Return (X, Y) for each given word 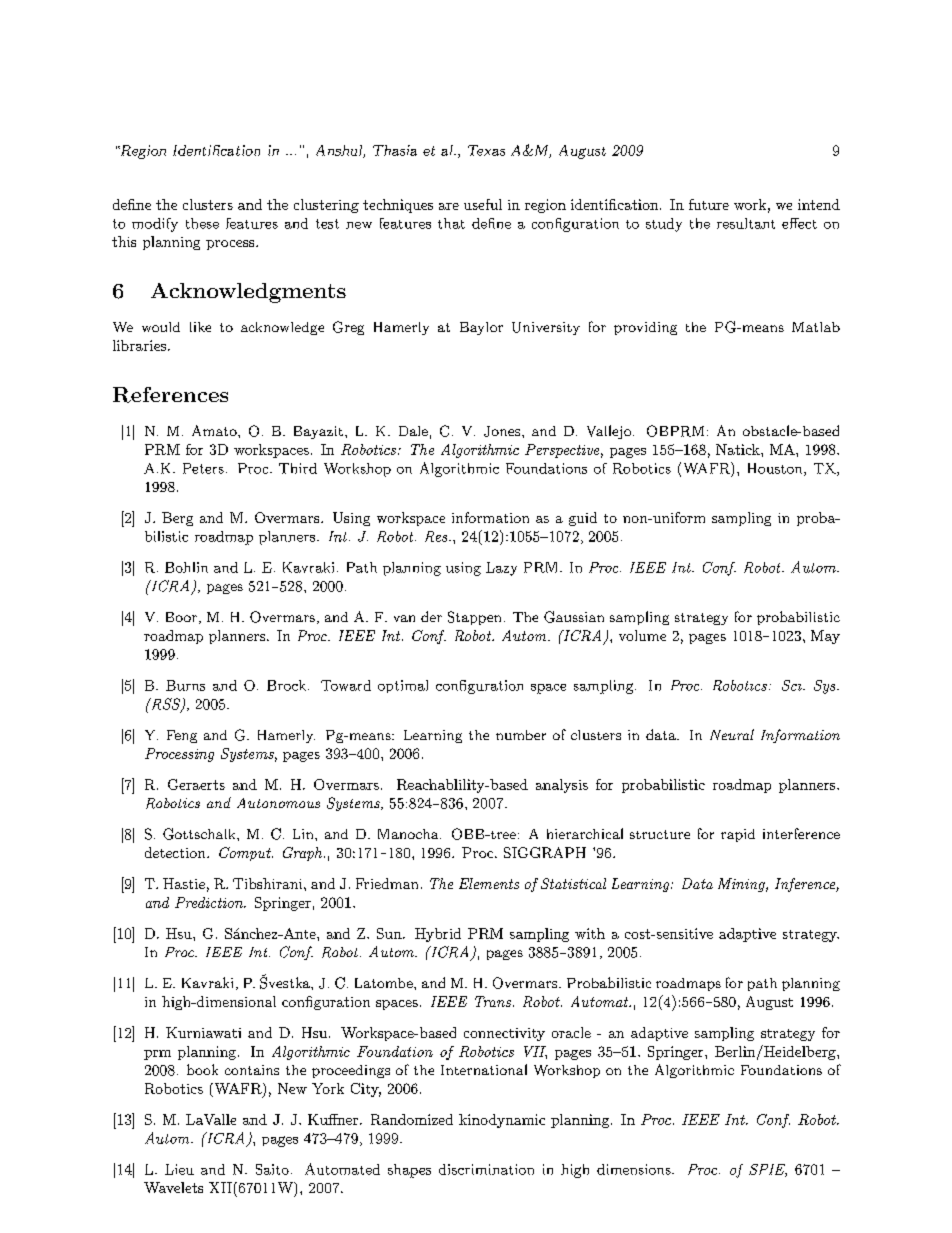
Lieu (179, 1169)
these (202, 223)
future (709, 204)
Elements (489, 883)
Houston (776, 469)
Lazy (501, 569)
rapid (738, 835)
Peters (203, 468)
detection (176, 852)
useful (483, 204)
